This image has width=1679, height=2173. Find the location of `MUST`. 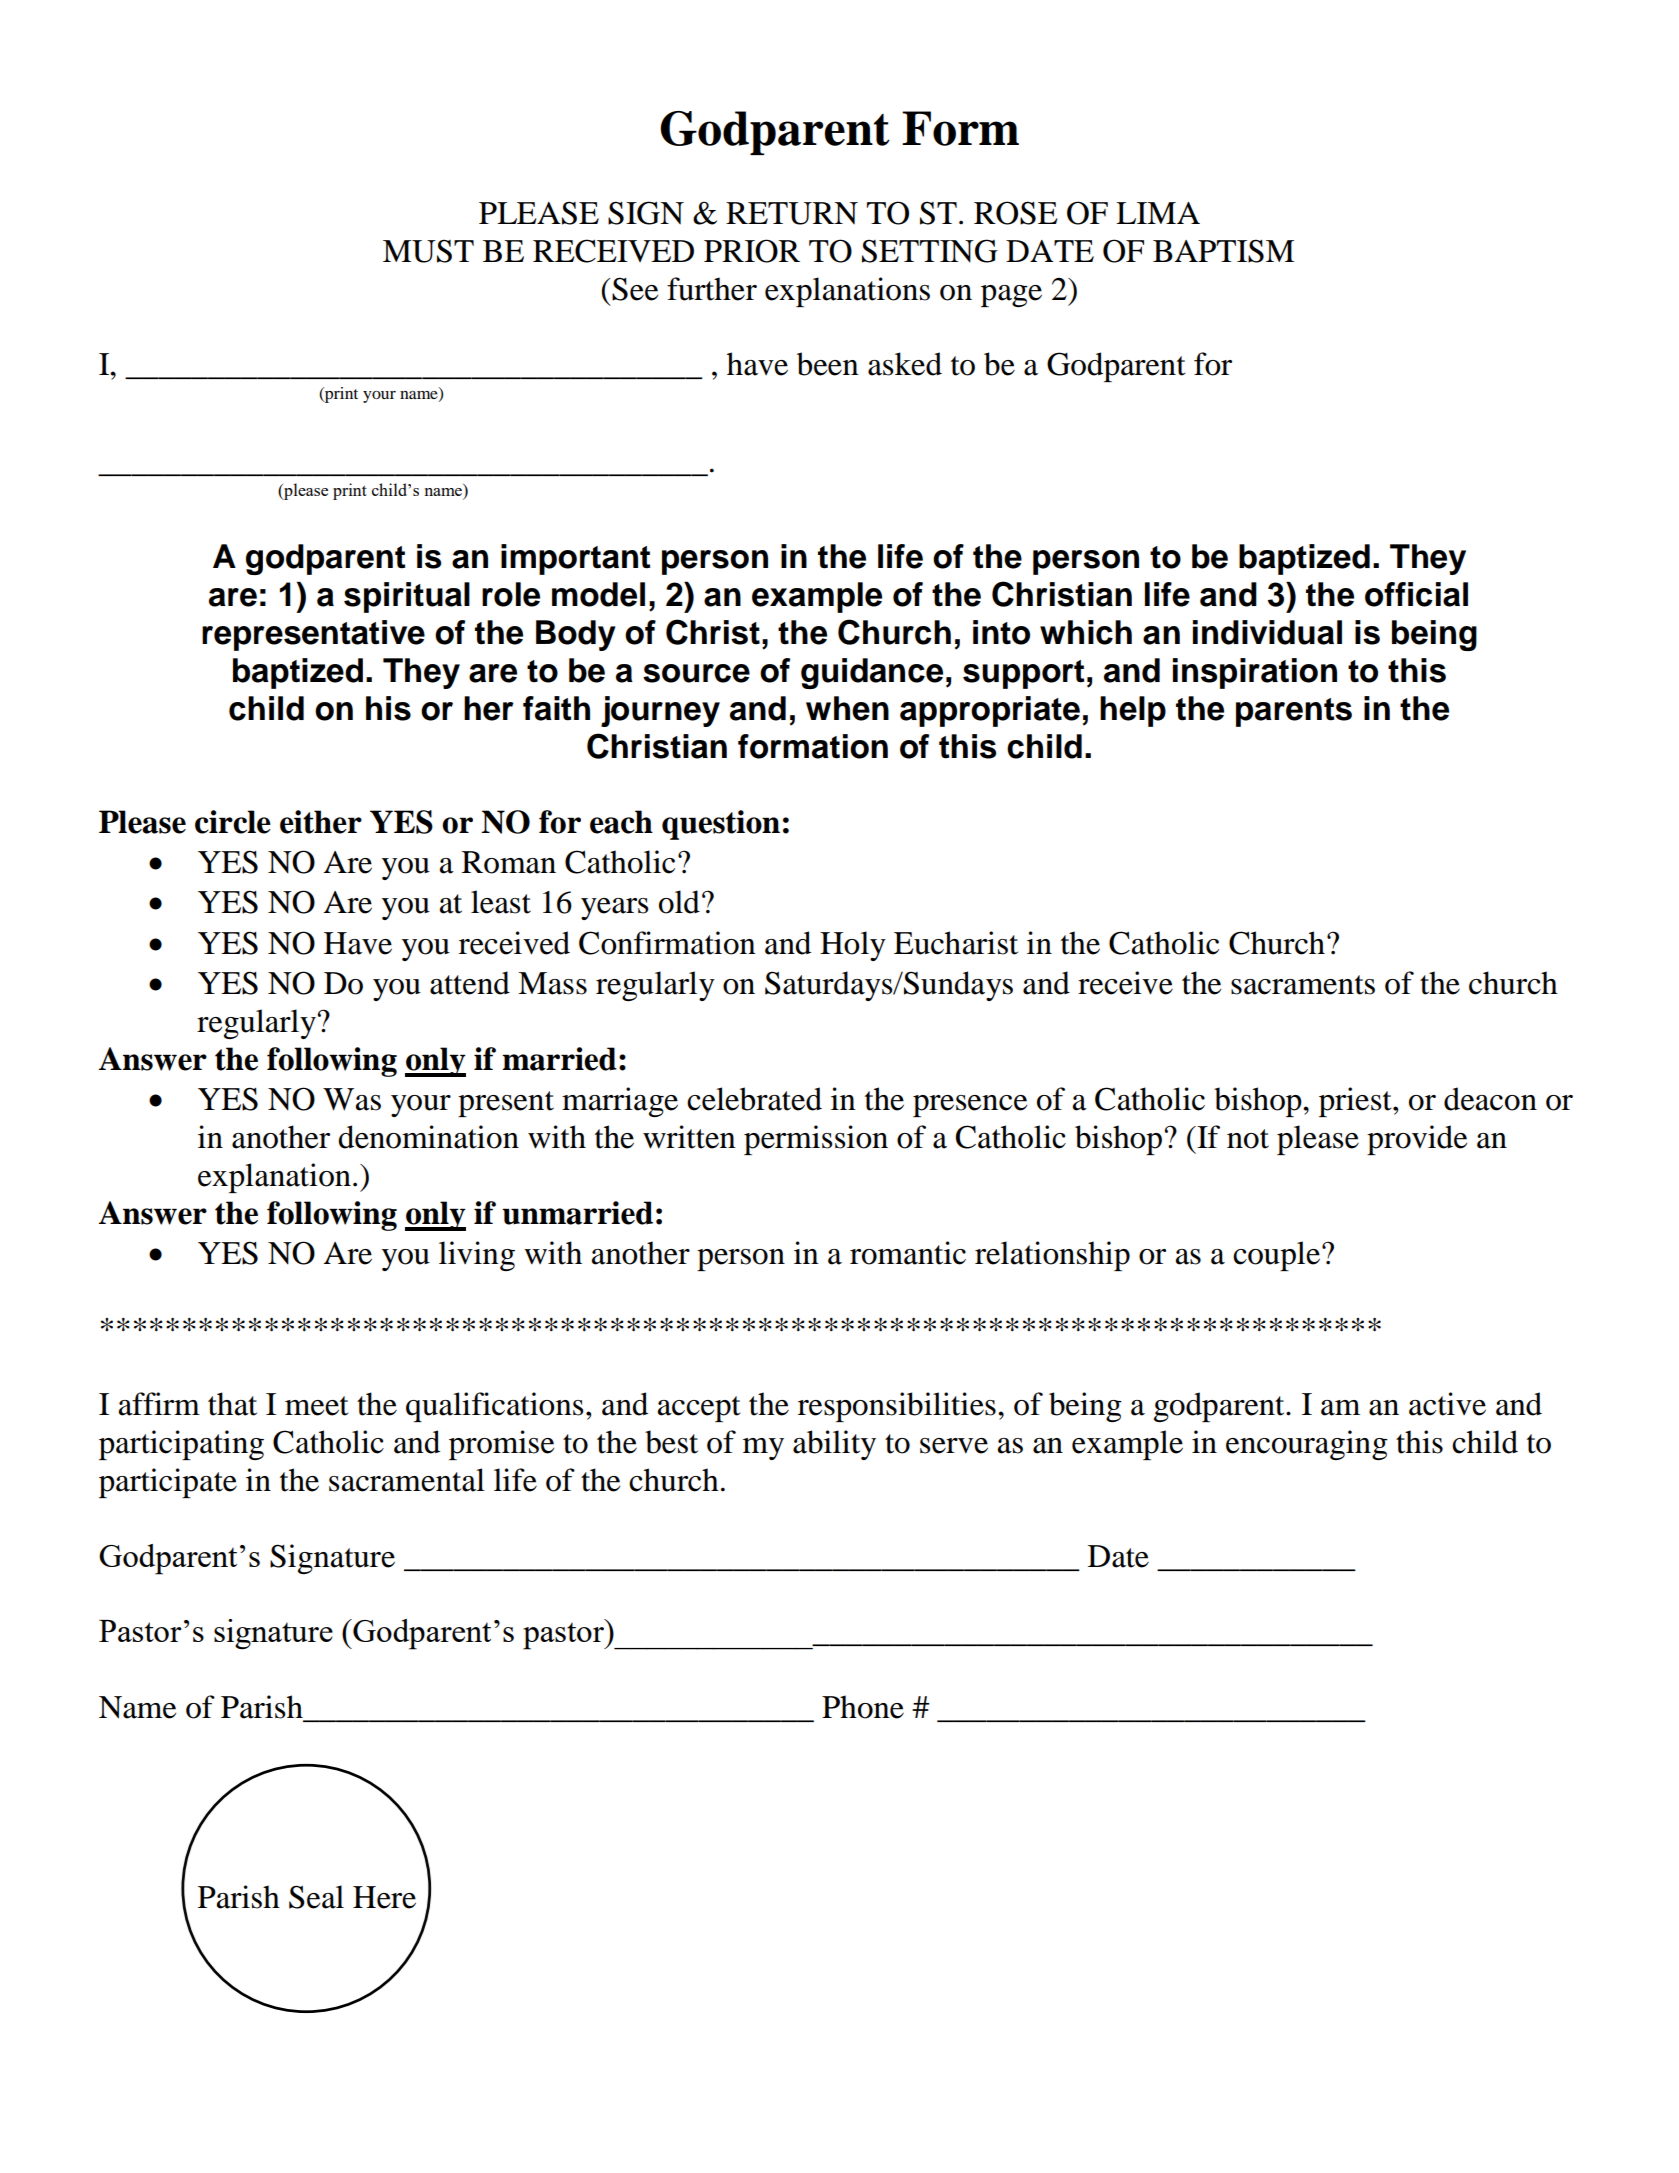

MUST is located at coordinates (428, 251).
